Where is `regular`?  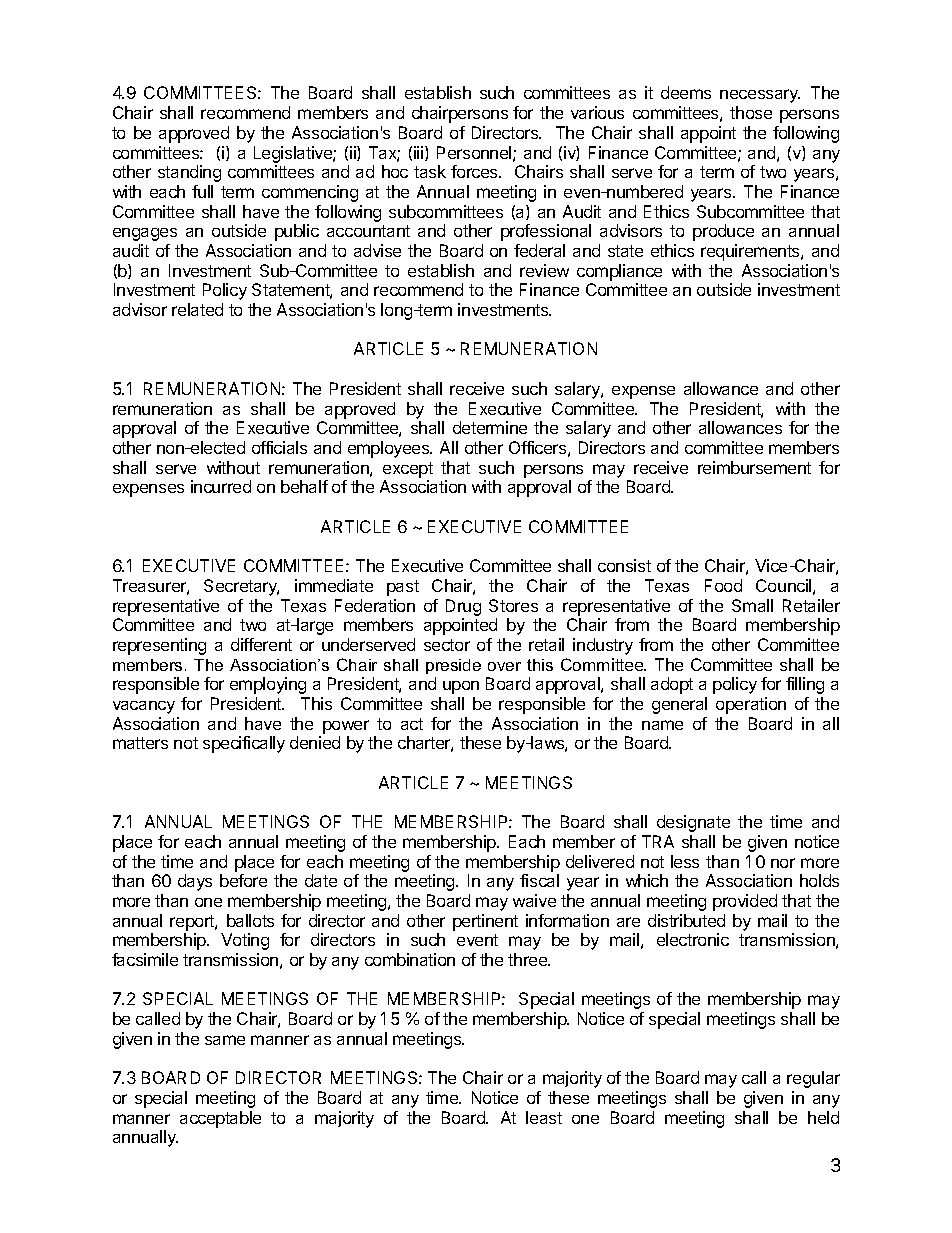
regular is located at coordinates (813, 1079).
